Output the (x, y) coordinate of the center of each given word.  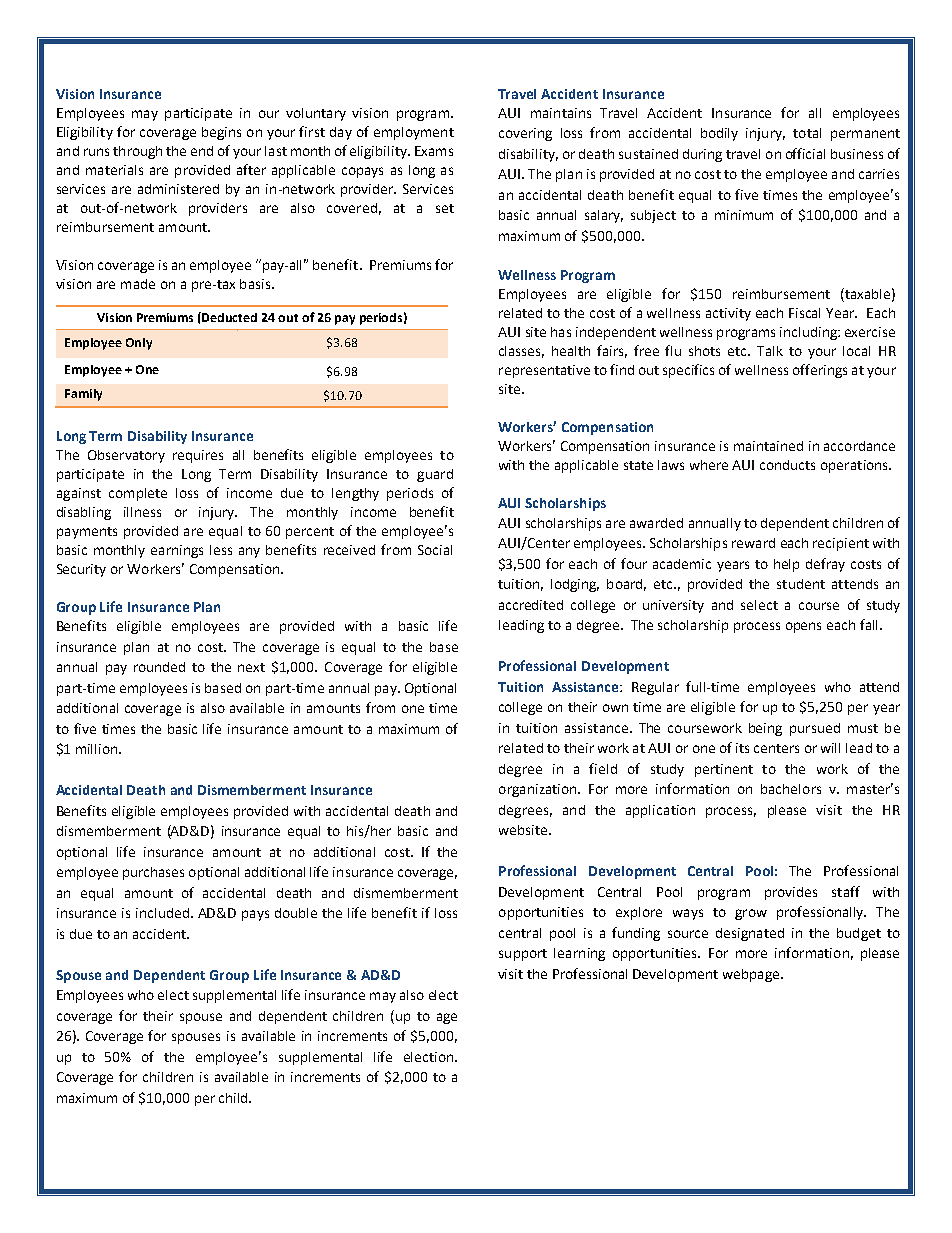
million (98, 749)
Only (139, 344)
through (137, 152)
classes (521, 352)
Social (435, 550)
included (162, 913)
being (765, 729)
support (523, 955)
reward (753, 543)
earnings (177, 551)
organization (539, 790)
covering (525, 134)
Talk (770, 351)
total (807, 133)
